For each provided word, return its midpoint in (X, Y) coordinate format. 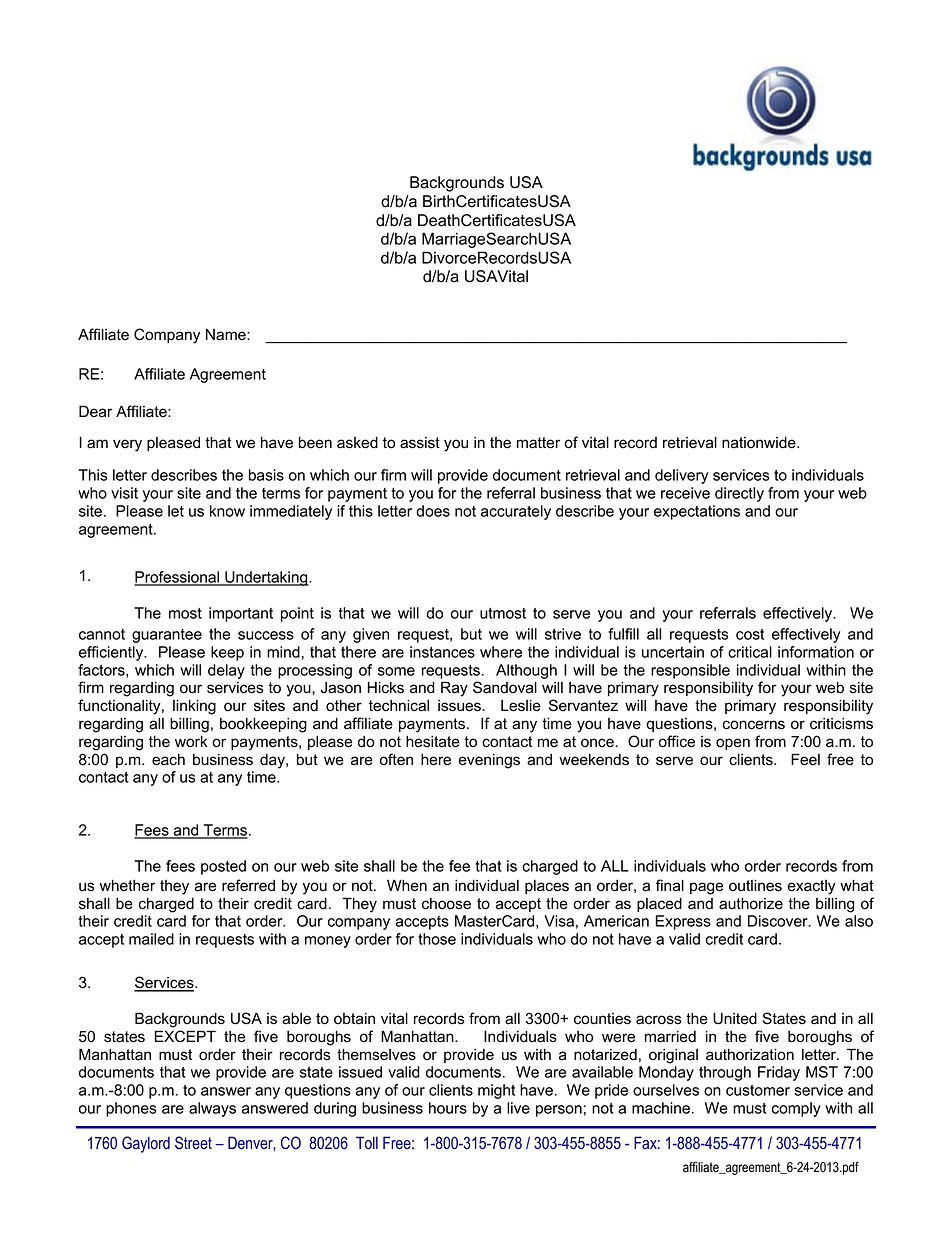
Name (227, 334)
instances (442, 652)
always (212, 1109)
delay (226, 671)
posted (223, 867)
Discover (779, 921)
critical (750, 652)
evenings (489, 761)
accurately (516, 512)
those (437, 939)
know (227, 511)
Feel (805, 759)
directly (739, 494)
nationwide (760, 442)
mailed (151, 939)
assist (420, 443)
